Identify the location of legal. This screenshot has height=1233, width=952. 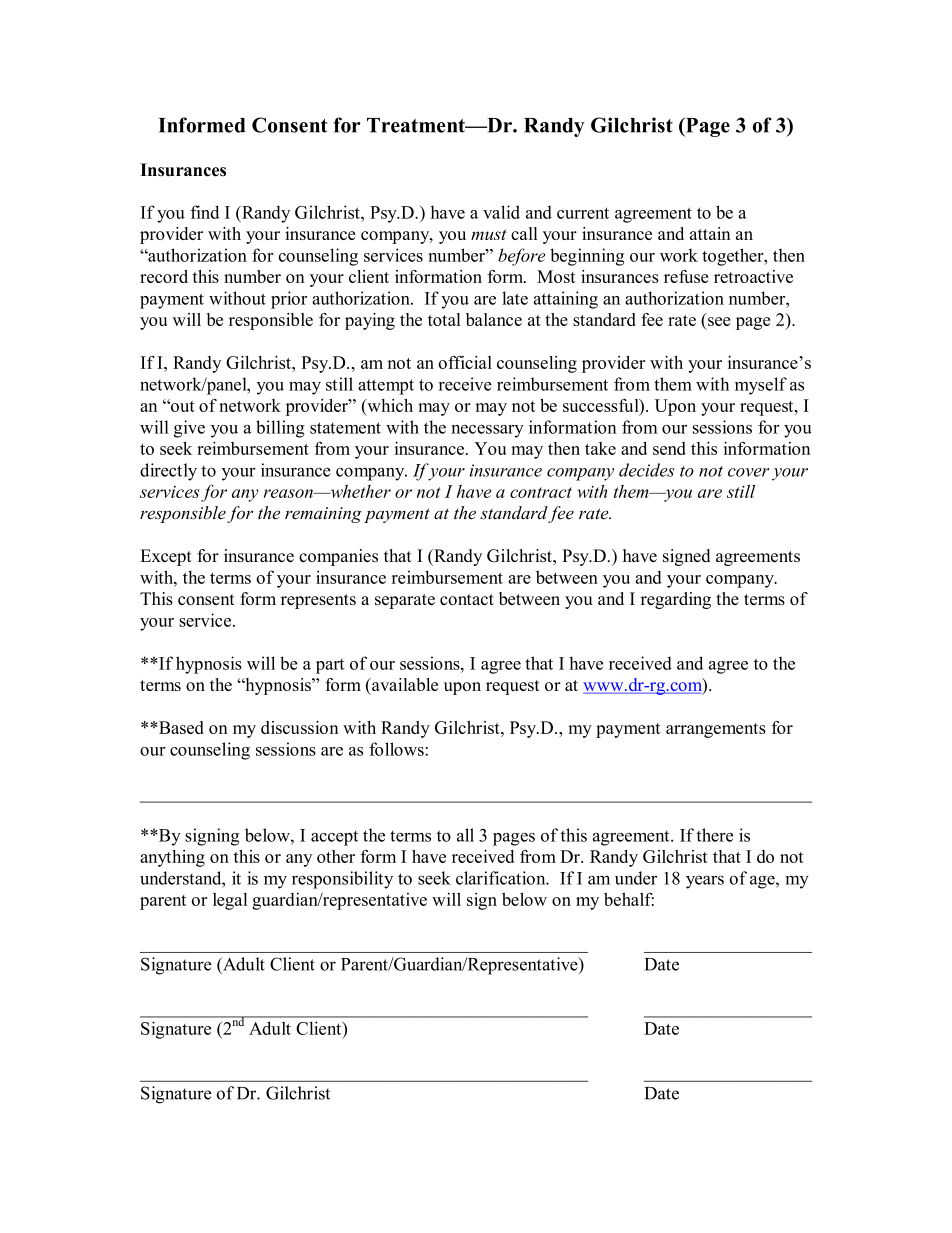
(230, 901).
